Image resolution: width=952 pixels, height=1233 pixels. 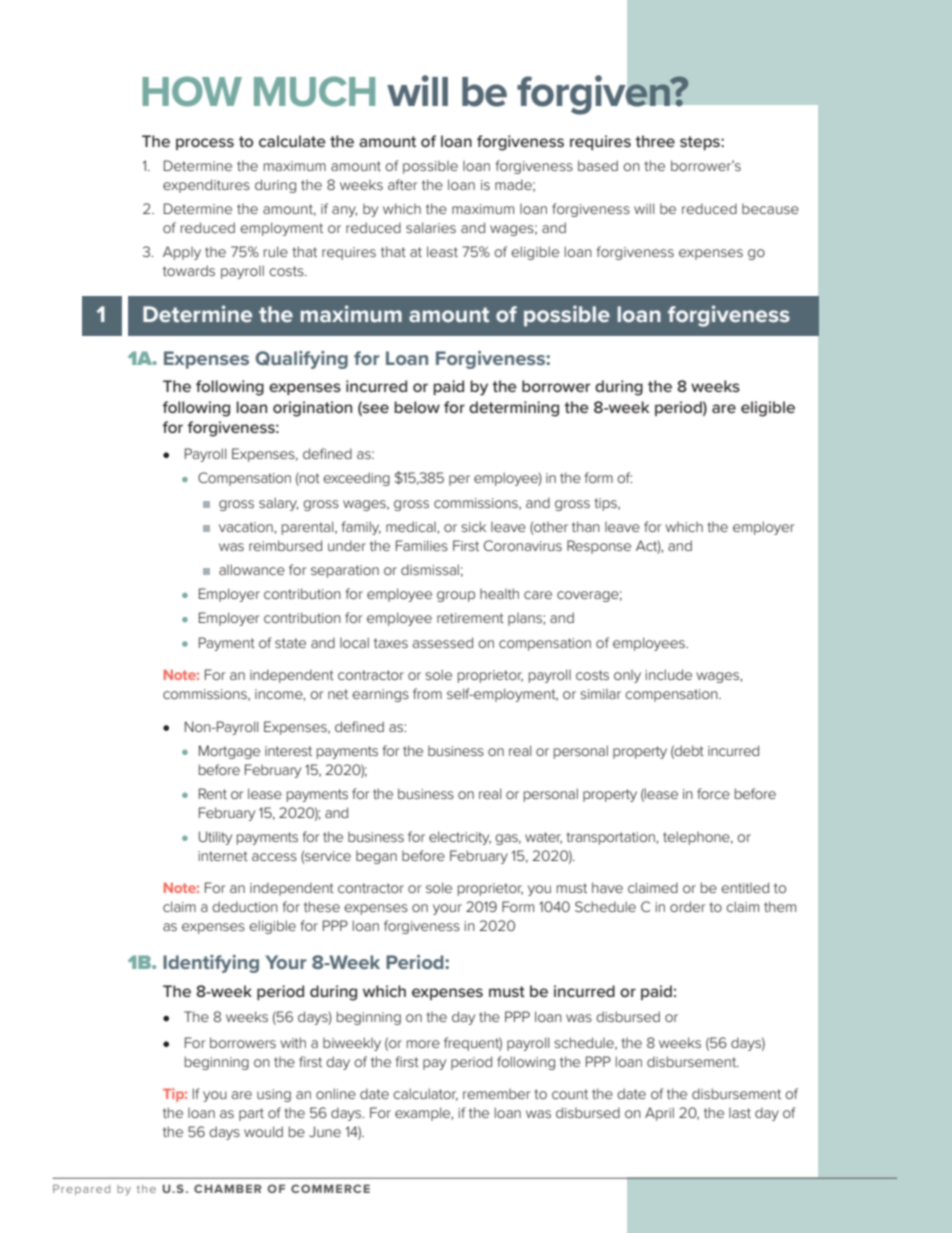 What do you see at coordinates (496, 1094) in the image?
I see `remember` at bounding box center [496, 1094].
